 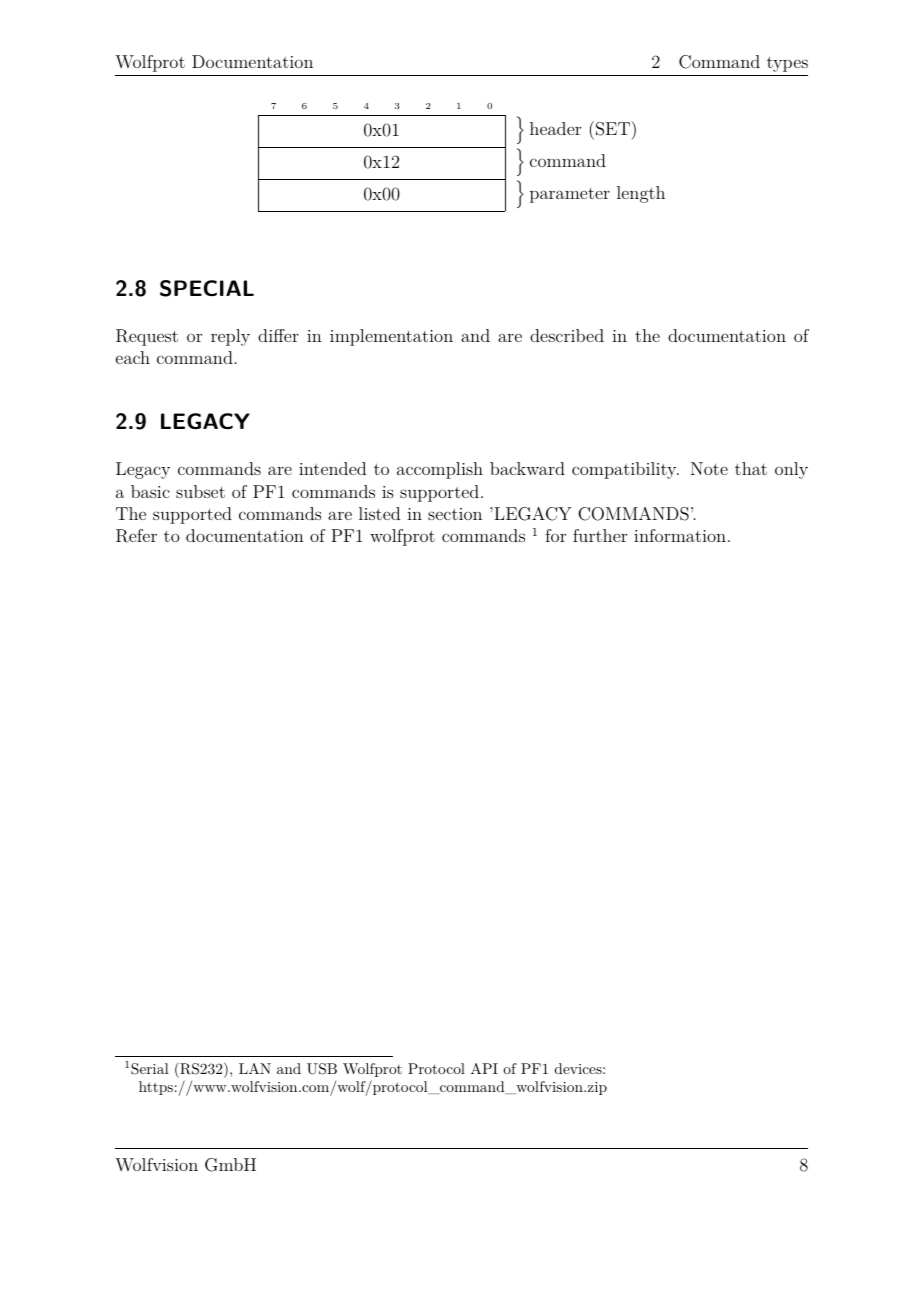 I want to click on accomplish, so click(x=440, y=470).
